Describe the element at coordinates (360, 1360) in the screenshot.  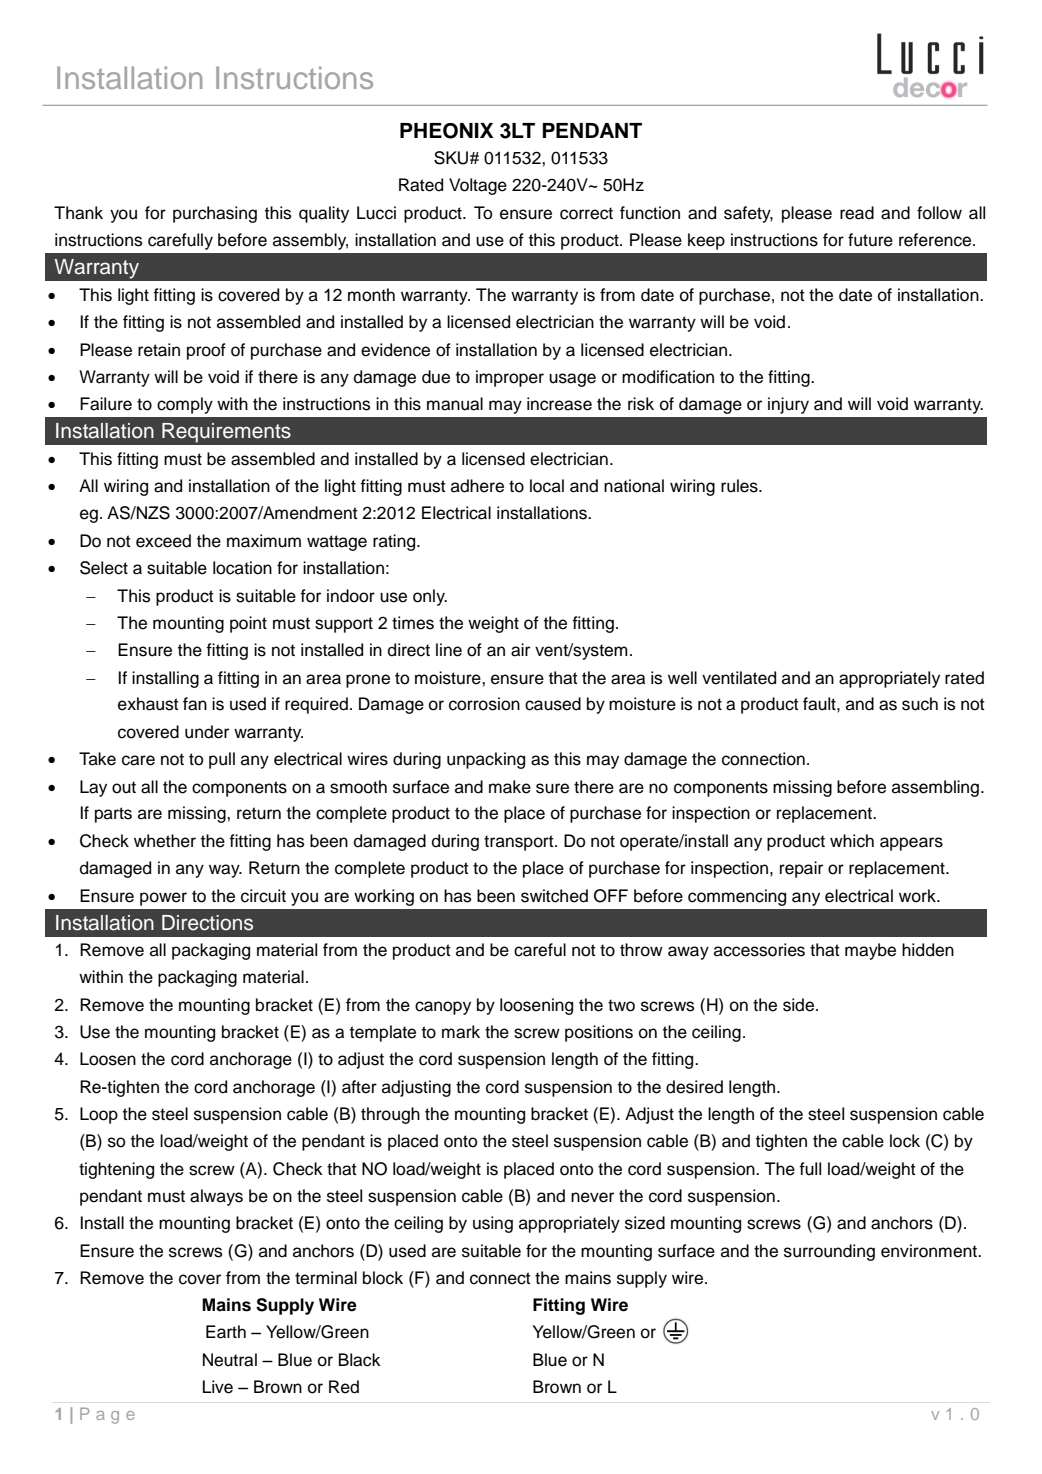
I see `Black` at that location.
